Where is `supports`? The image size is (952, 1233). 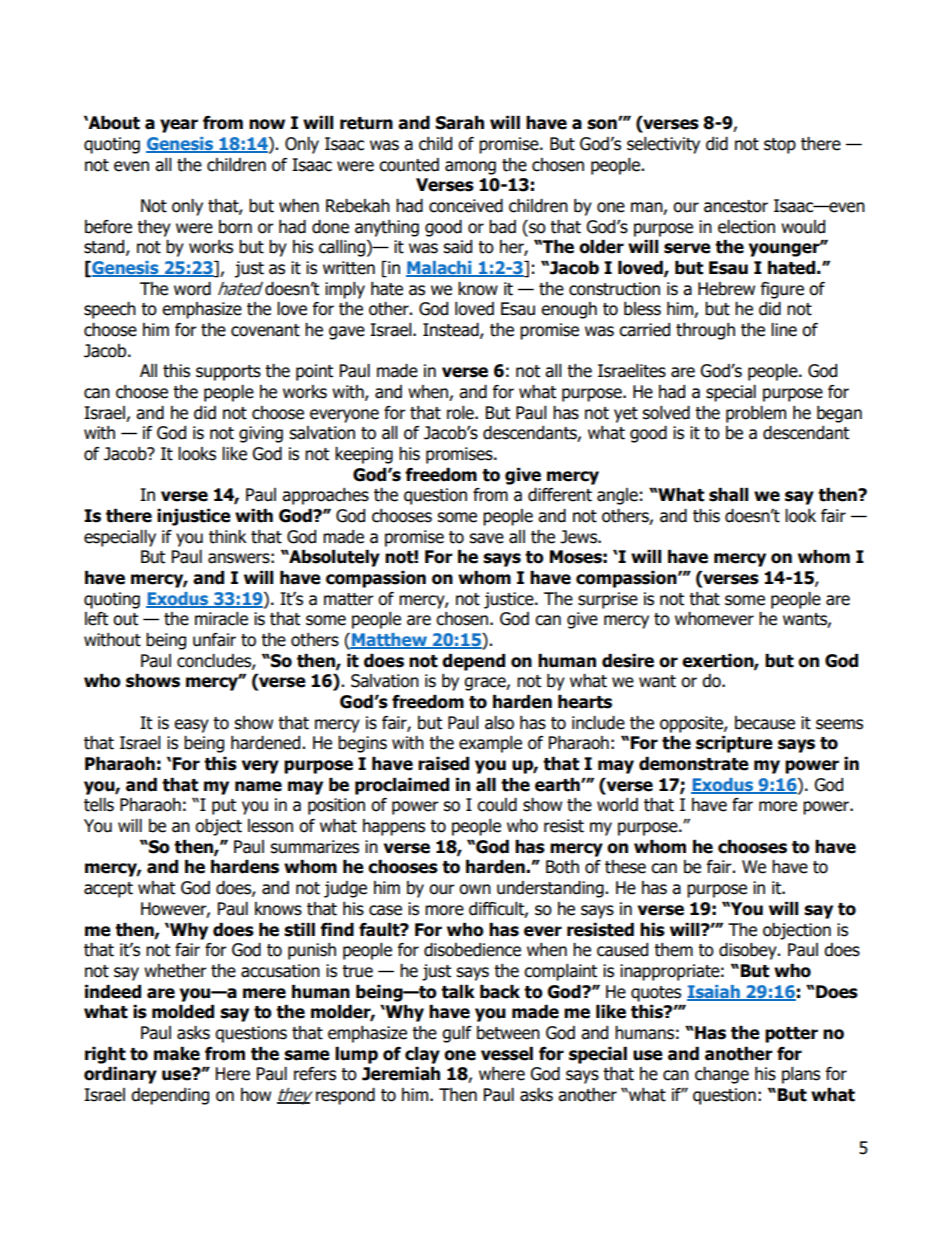
supports is located at coordinates (228, 373).
